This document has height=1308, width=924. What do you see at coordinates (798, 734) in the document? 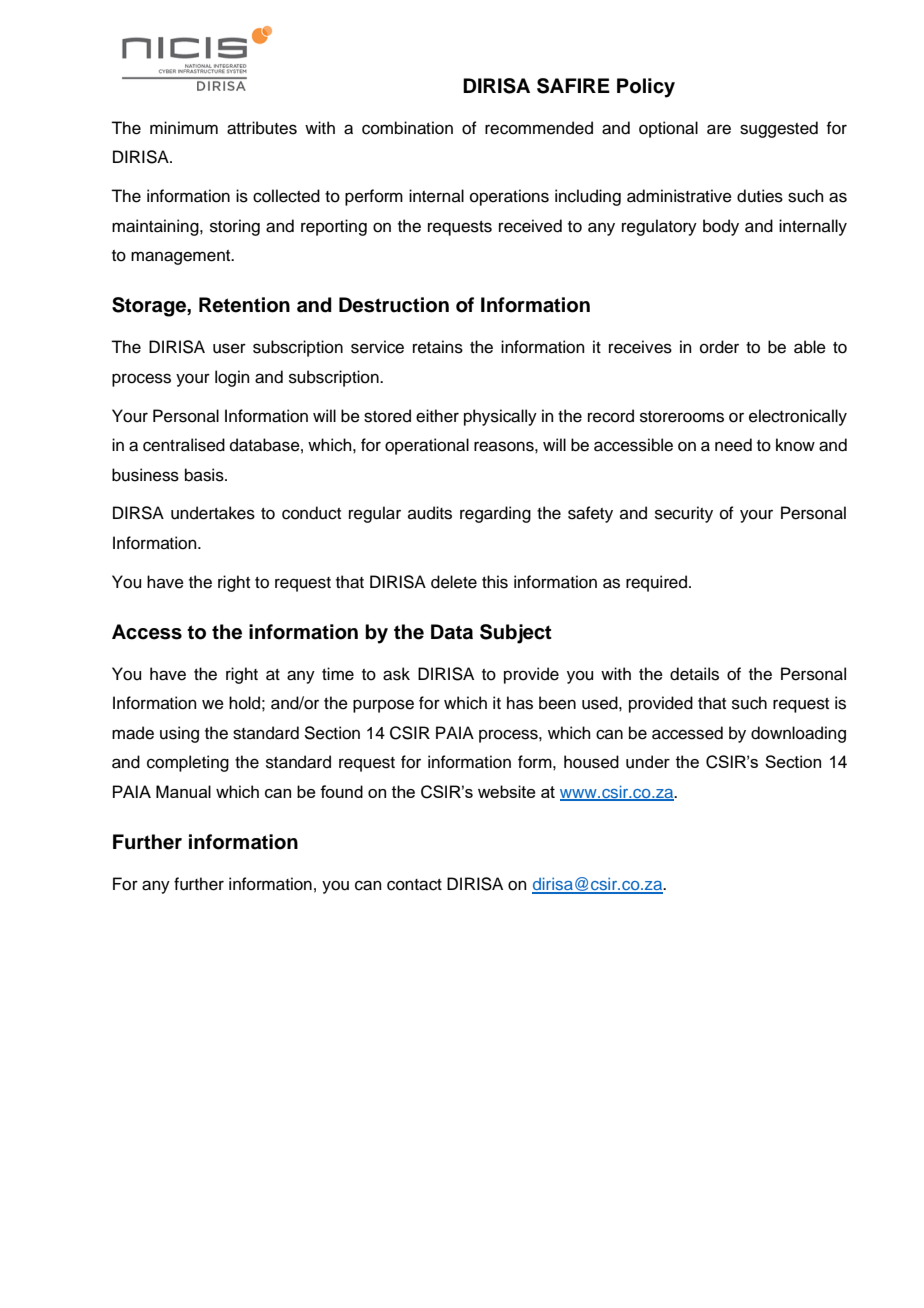
I see `downloading` at bounding box center [798, 734].
